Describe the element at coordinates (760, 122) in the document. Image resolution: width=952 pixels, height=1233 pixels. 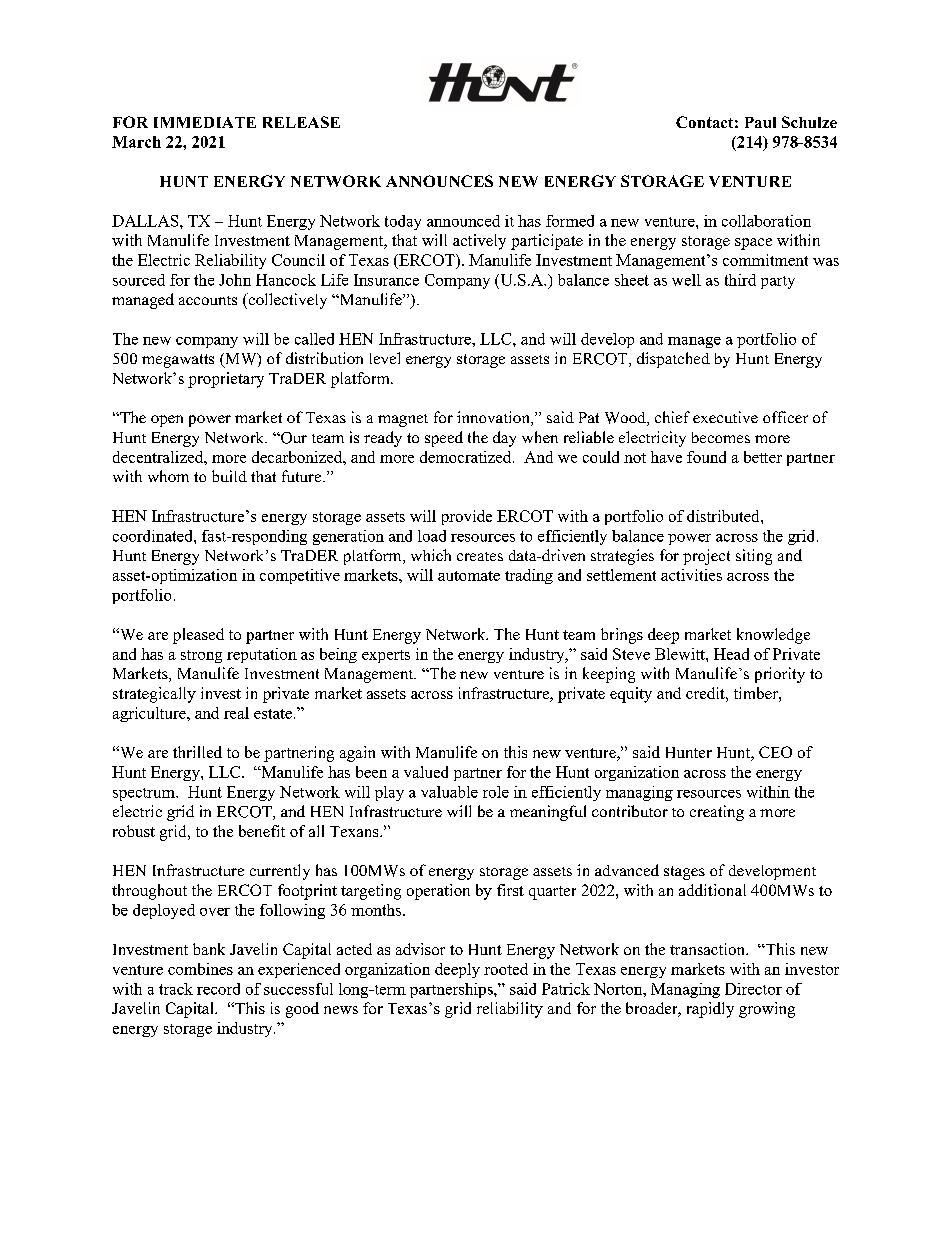
I see `Paul` at that location.
